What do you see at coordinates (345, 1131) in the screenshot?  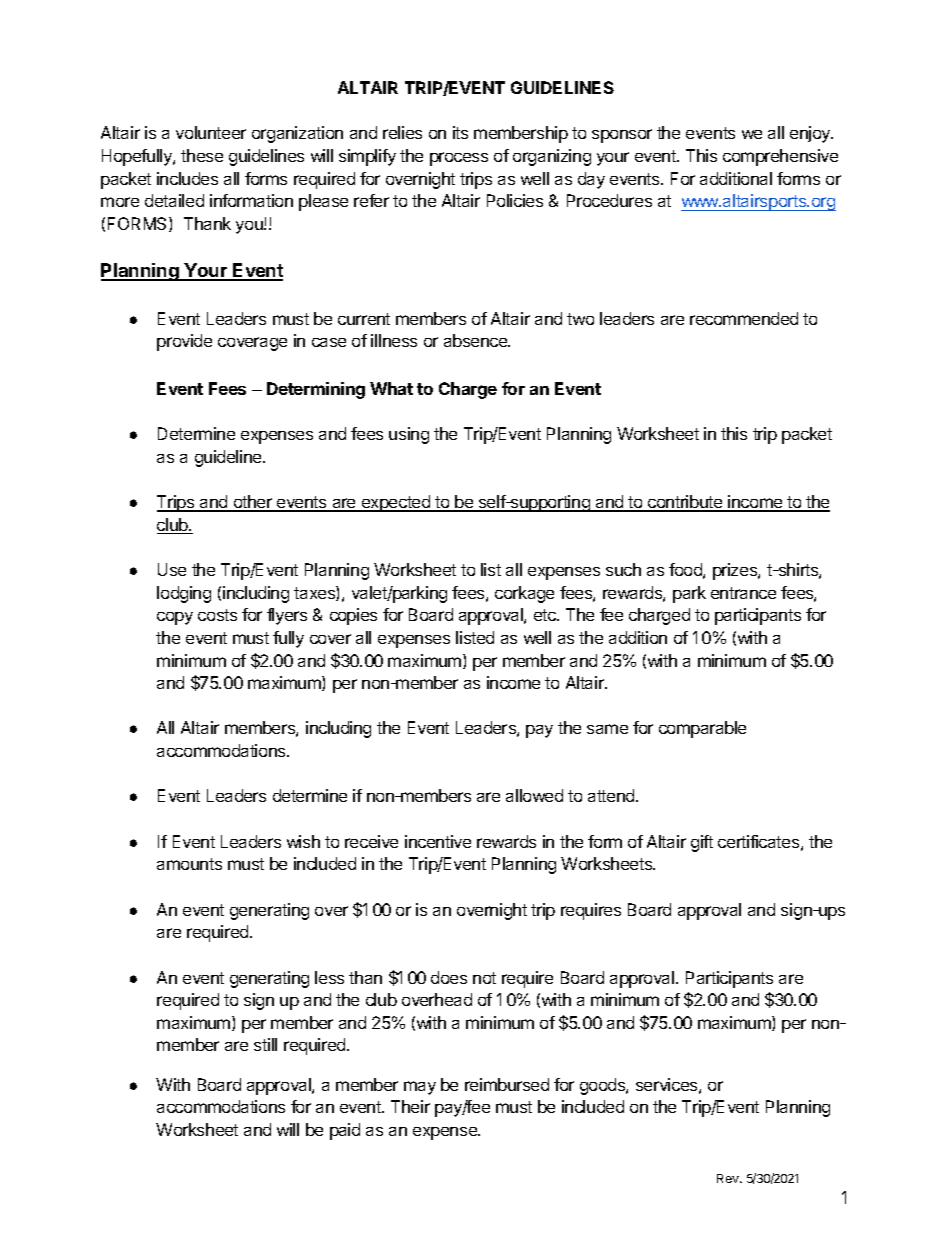 I see `paid` at bounding box center [345, 1131].
